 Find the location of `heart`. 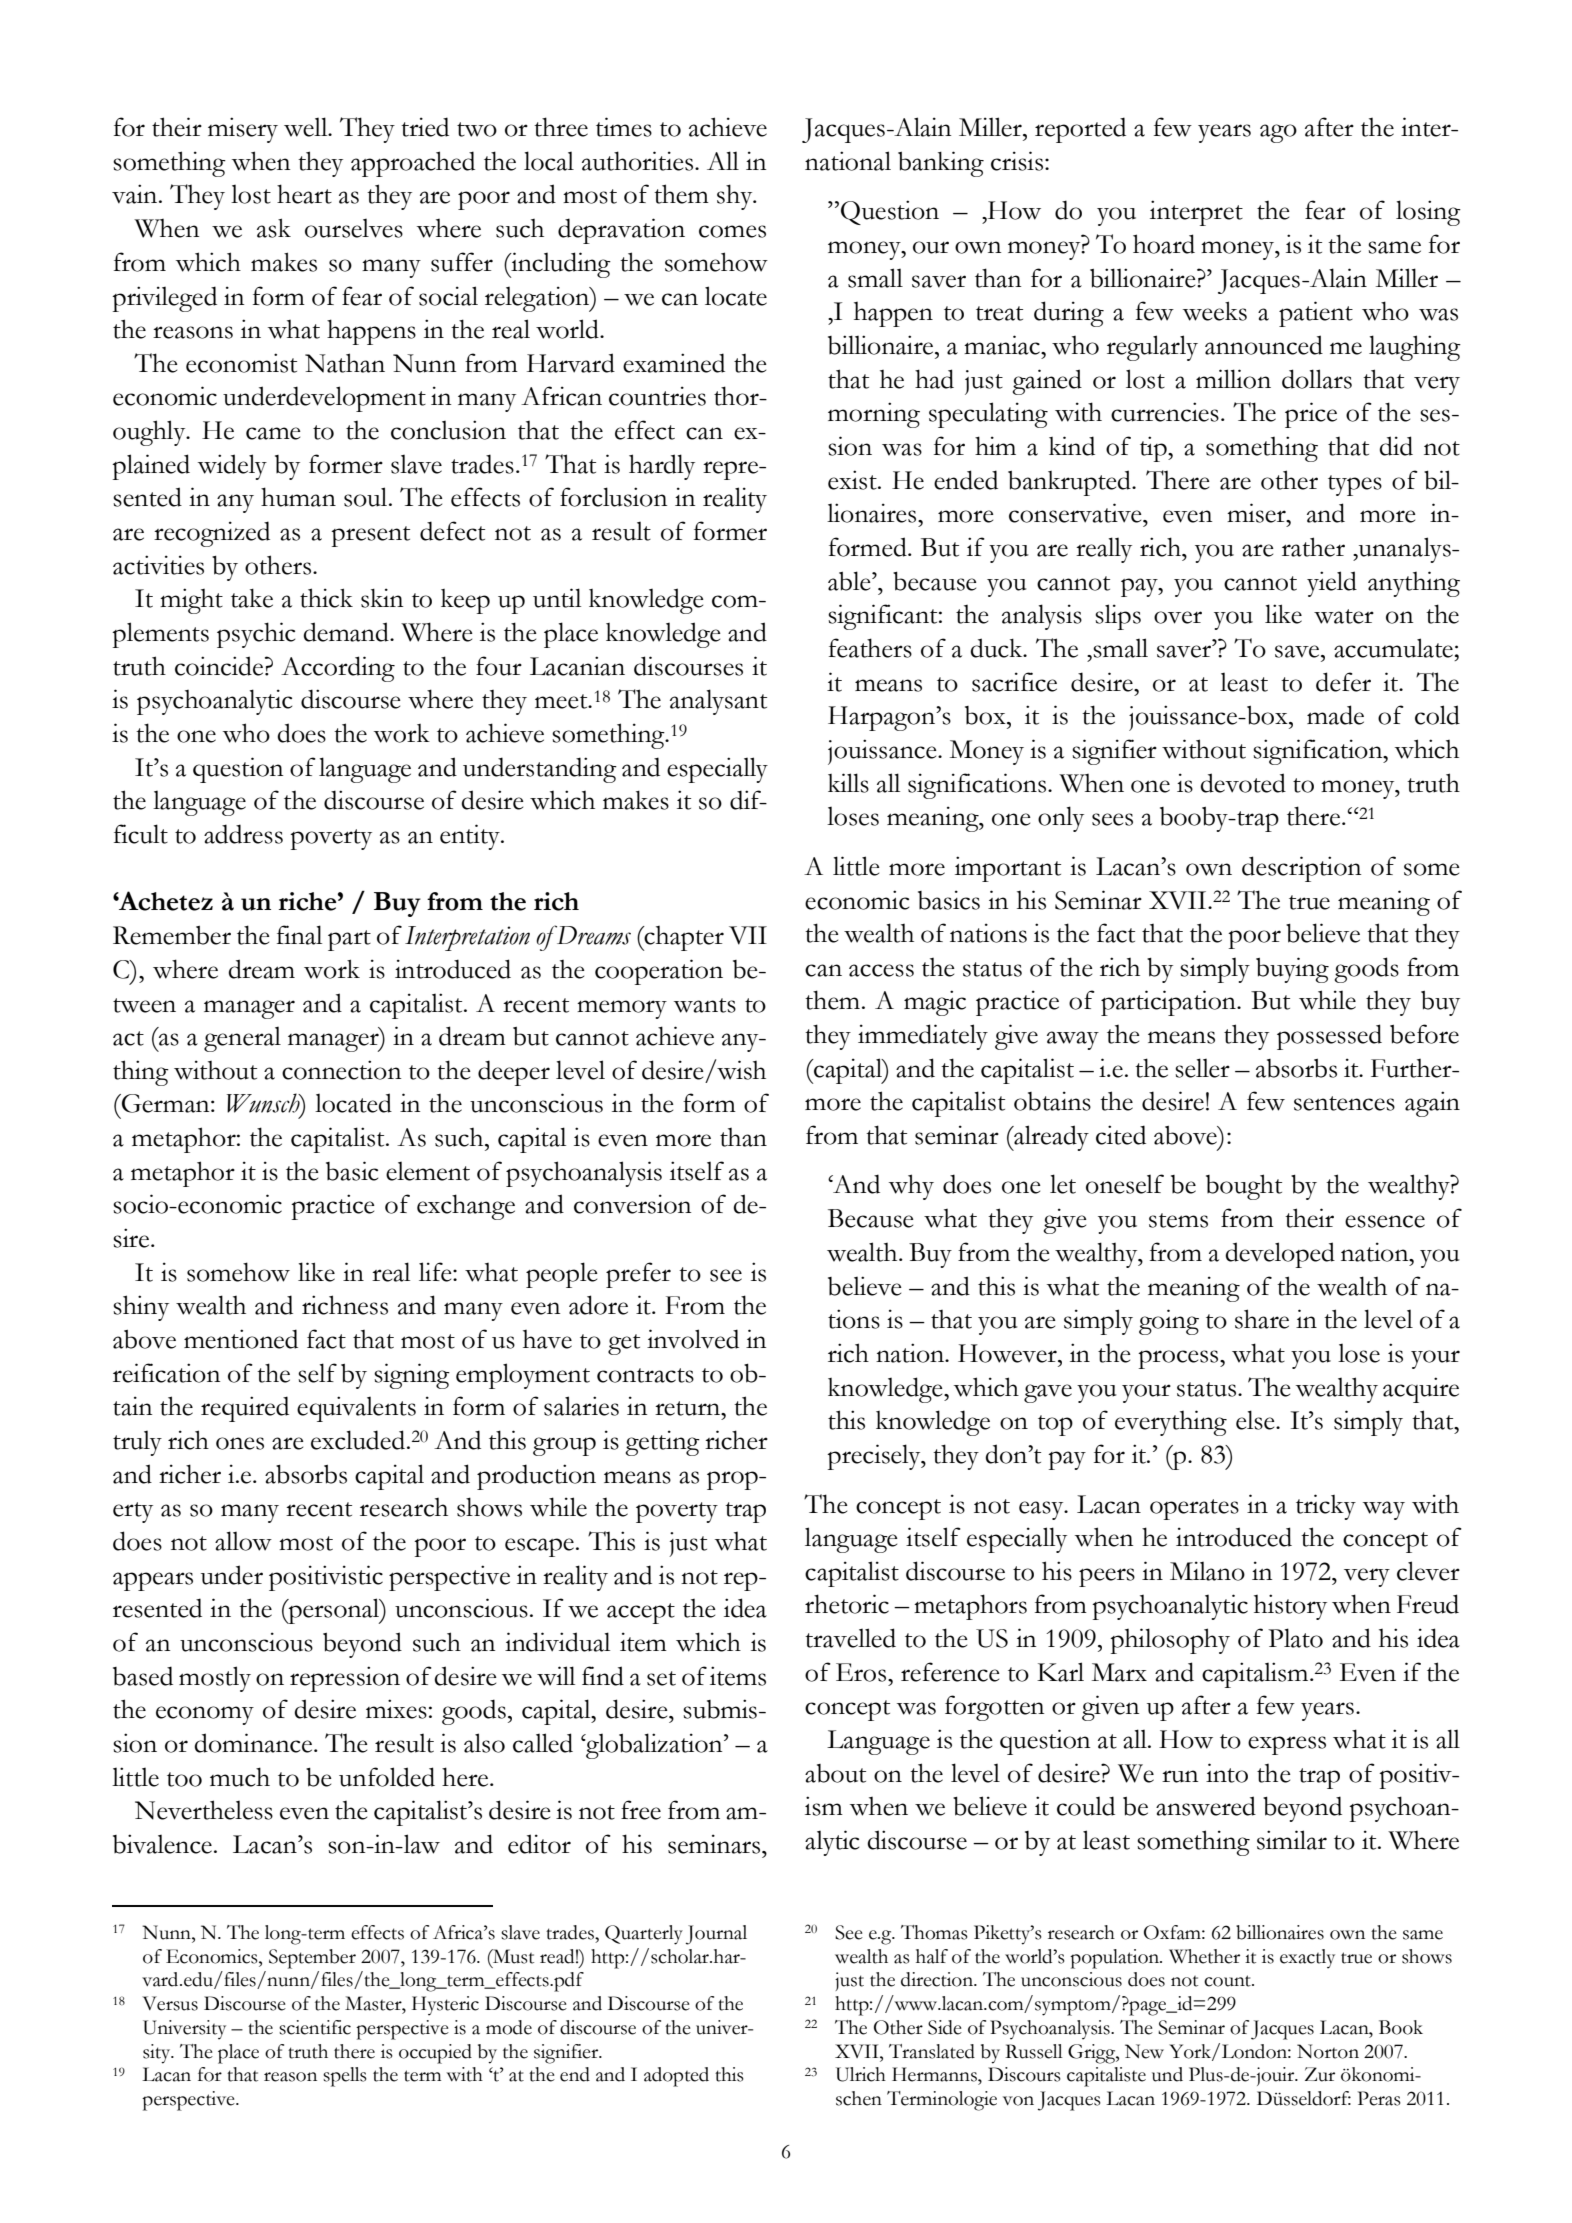

heart is located at coordinates (304, 194).
